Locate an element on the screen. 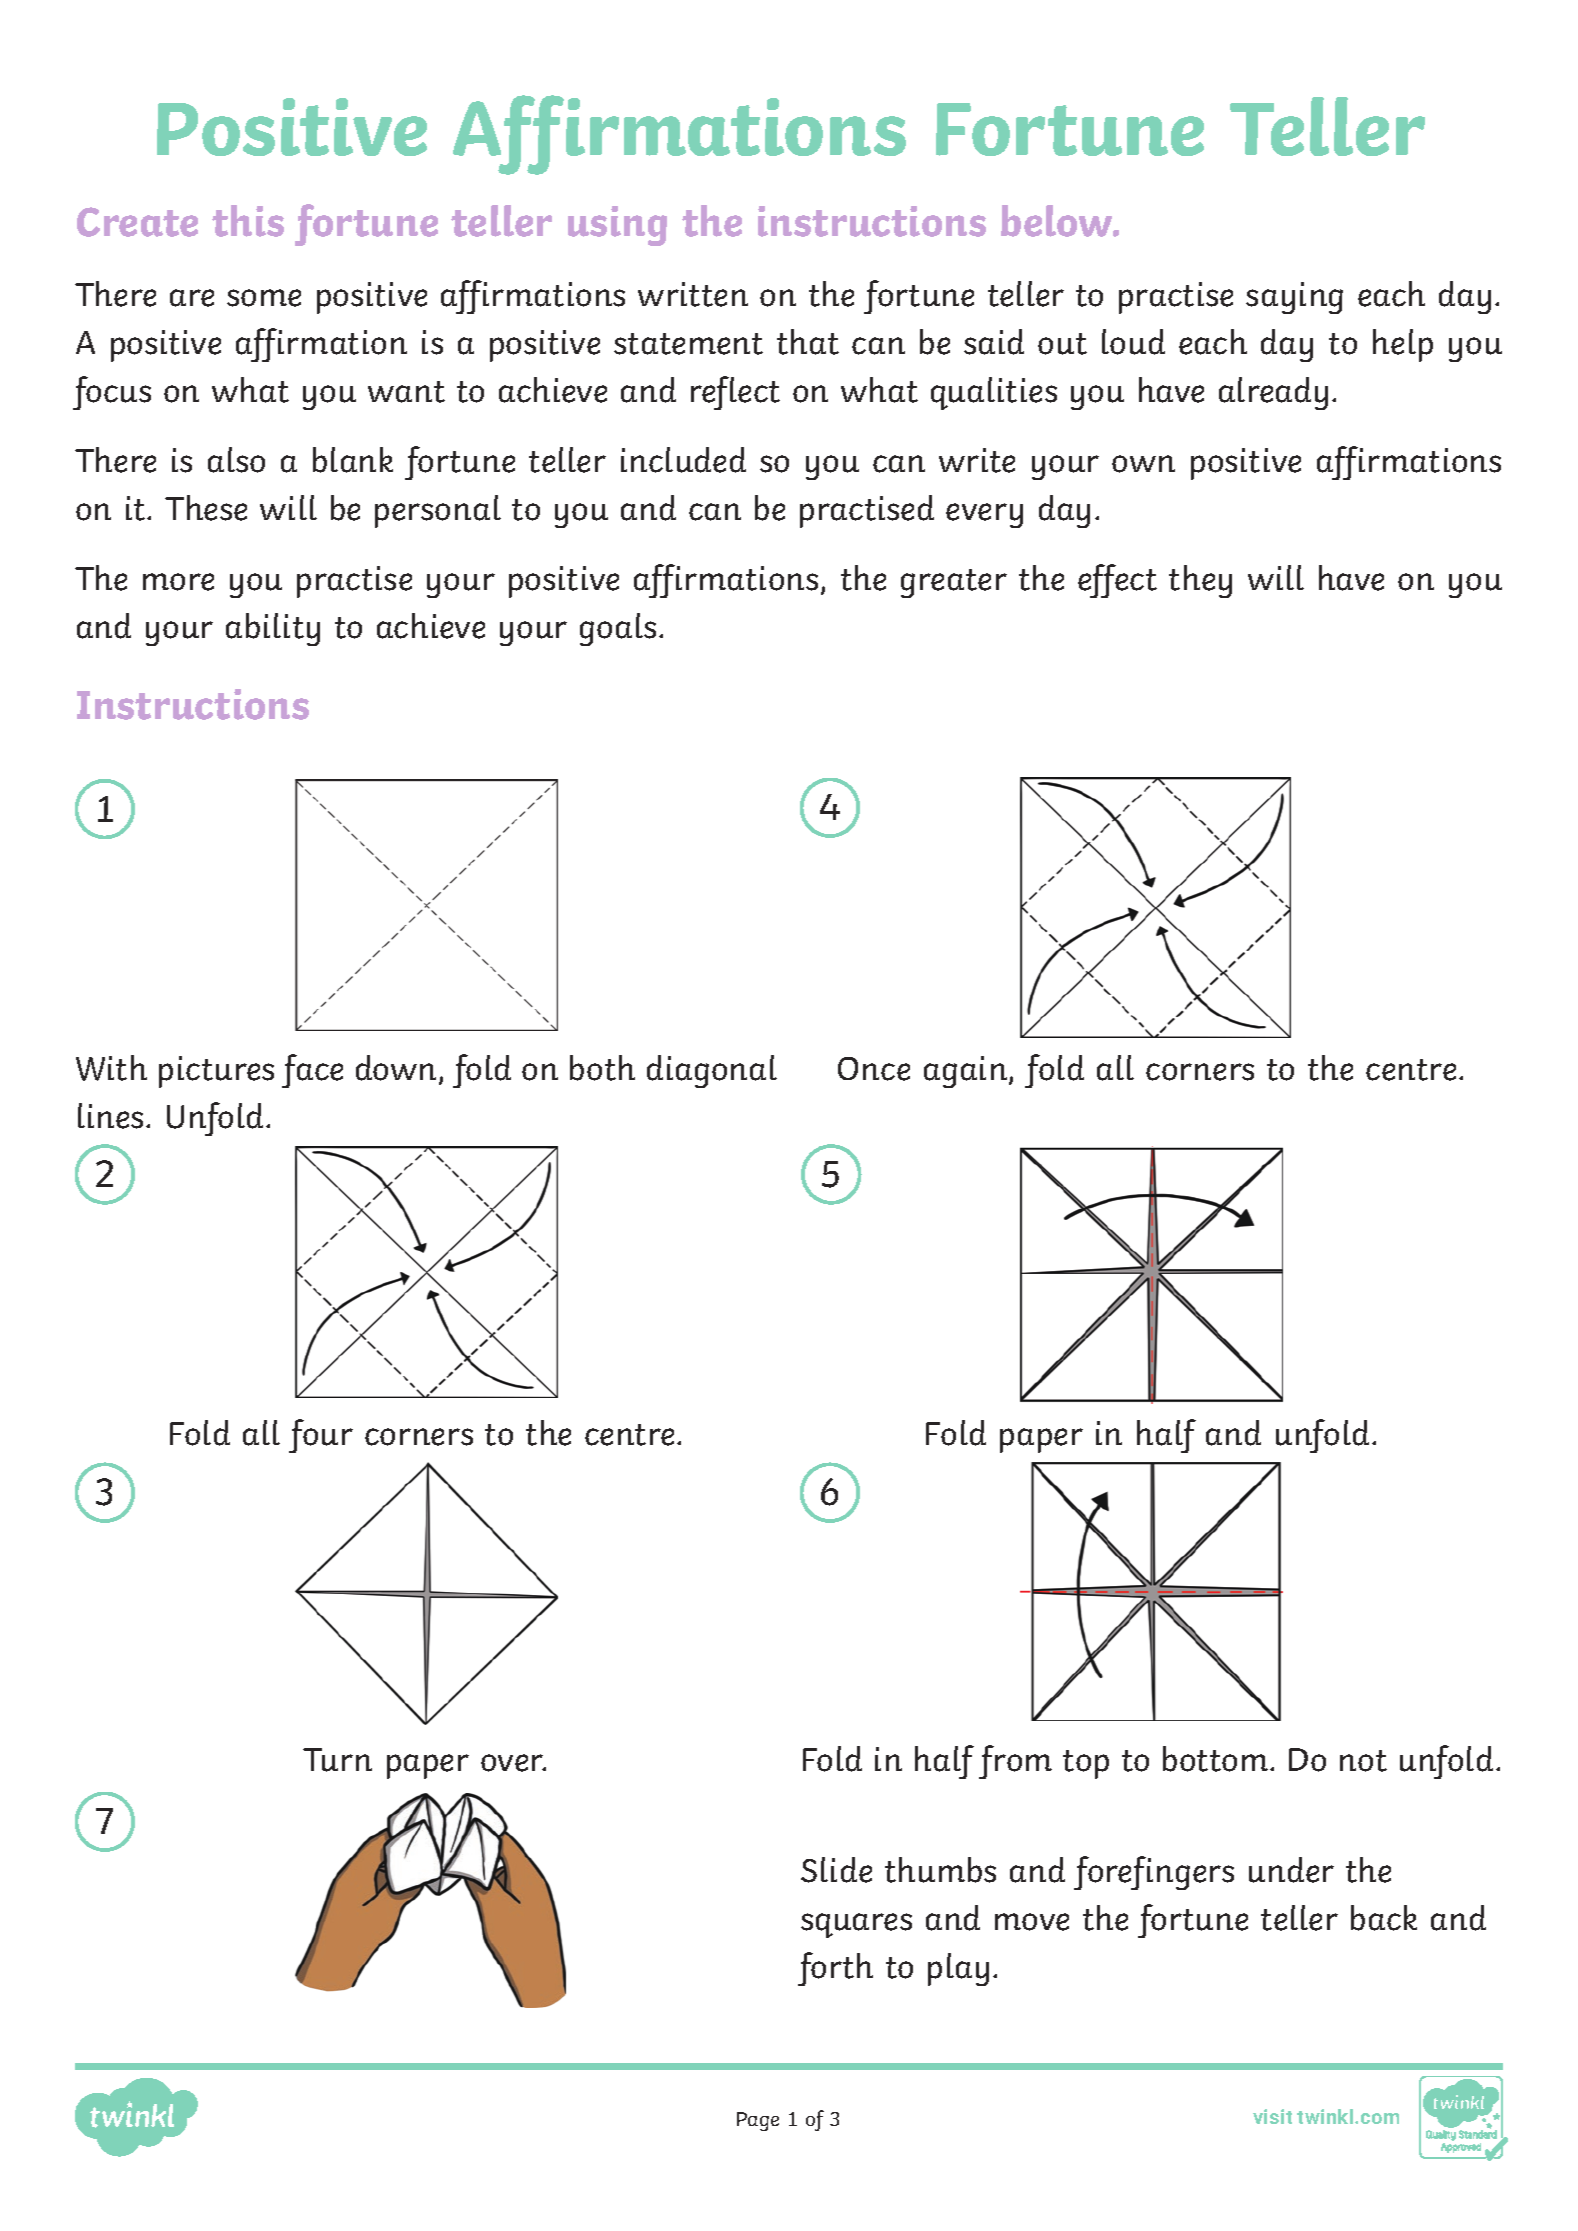 This screenshot has width=1578, height=2231. four is located at coordinates (321, 1436).
